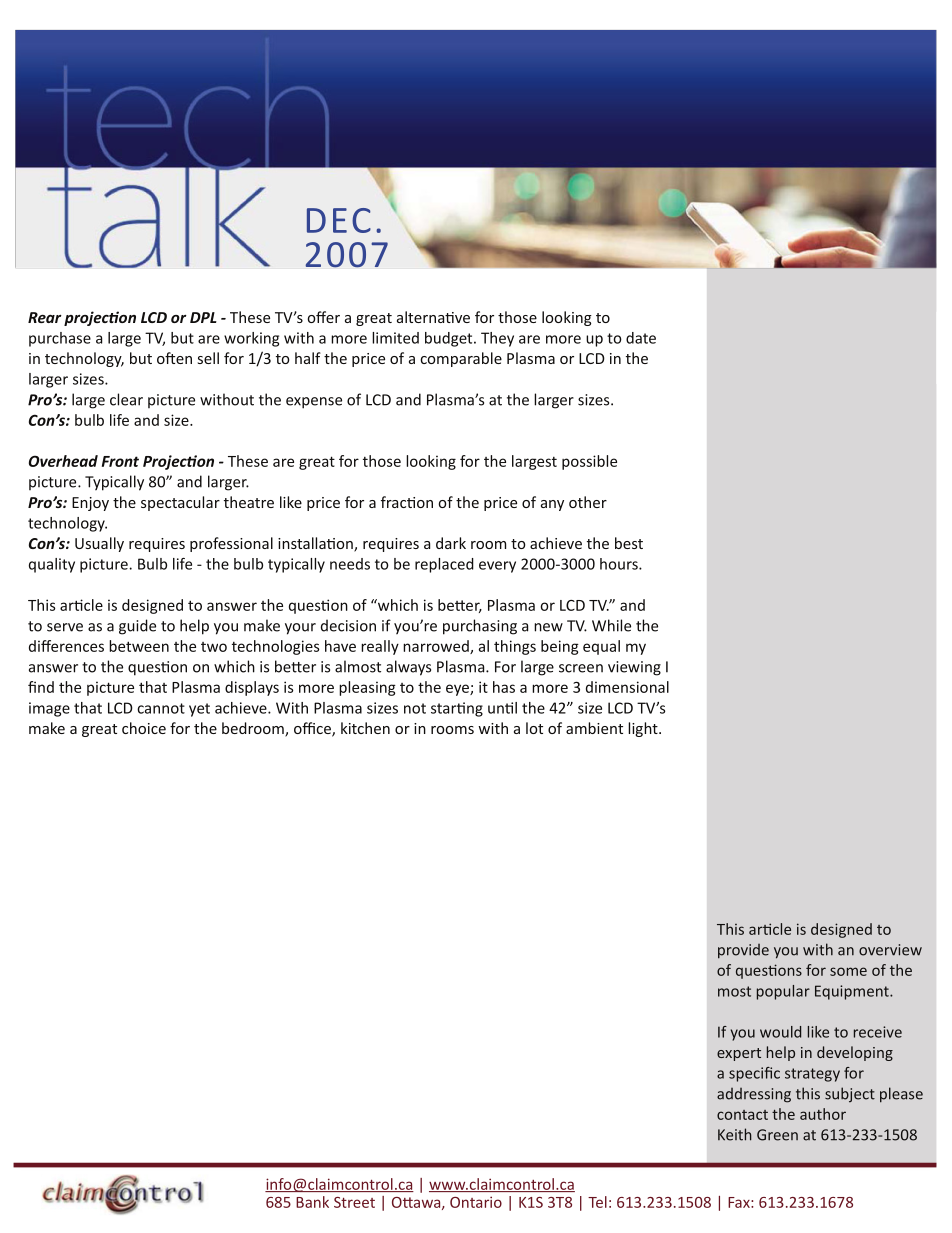 The image size is (952, 1233). Describe the element at coordinates (629, 543) in the screenshot. I see `best` at that location.
